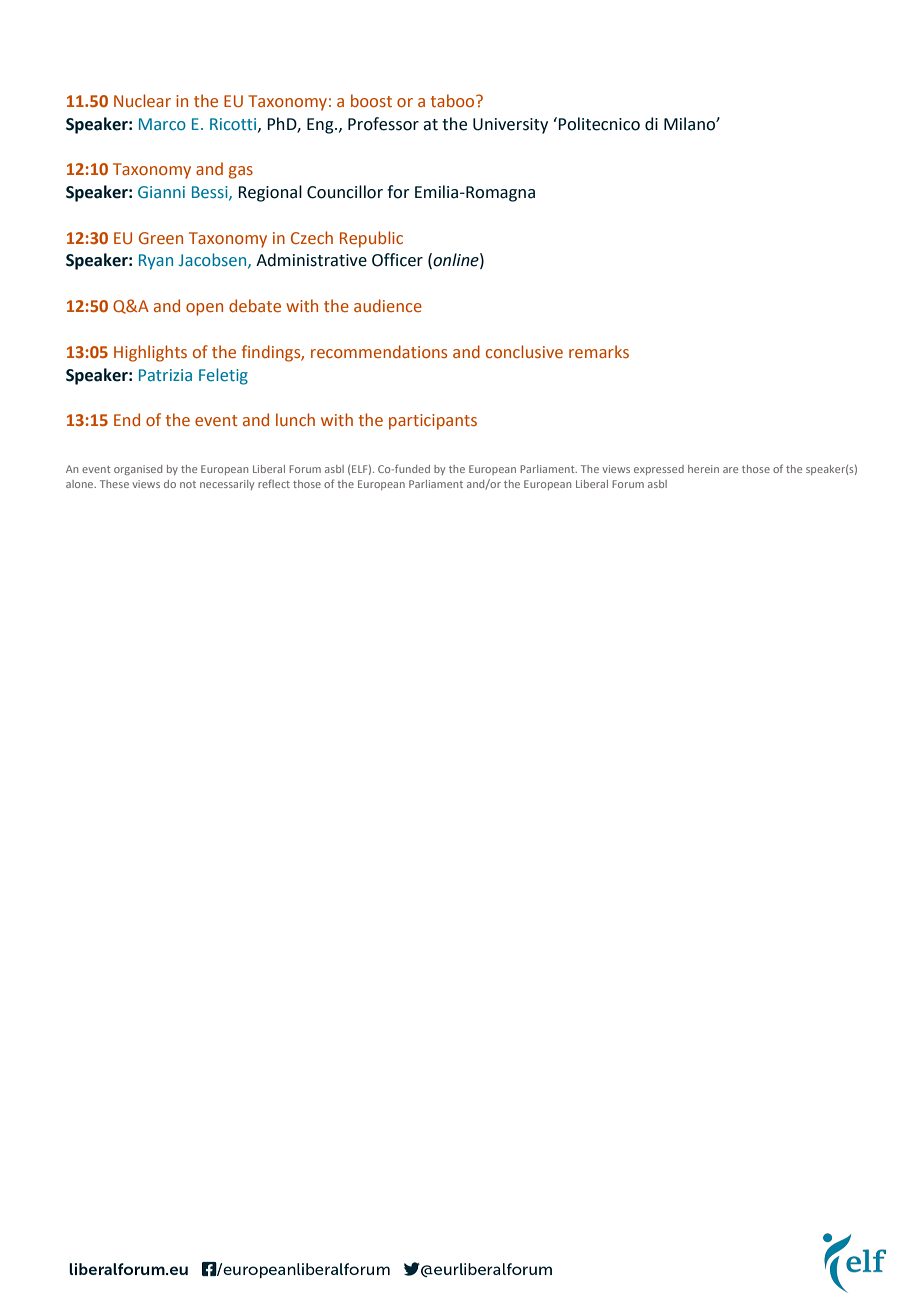 The image size is (924, 1308). I want to click on remarks, so click(599, 352).
